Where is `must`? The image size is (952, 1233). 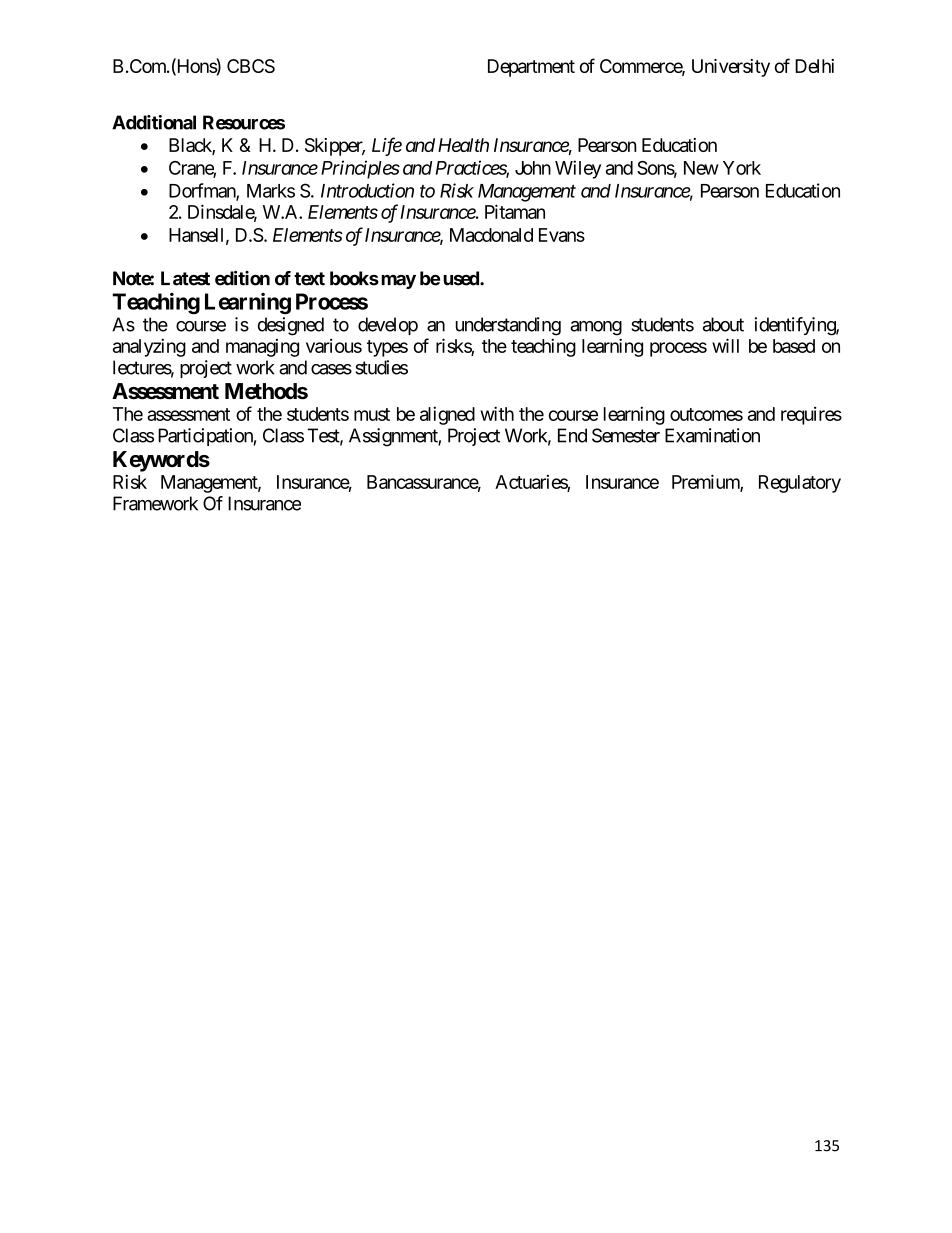
must is located at coordinates (372, 414).
